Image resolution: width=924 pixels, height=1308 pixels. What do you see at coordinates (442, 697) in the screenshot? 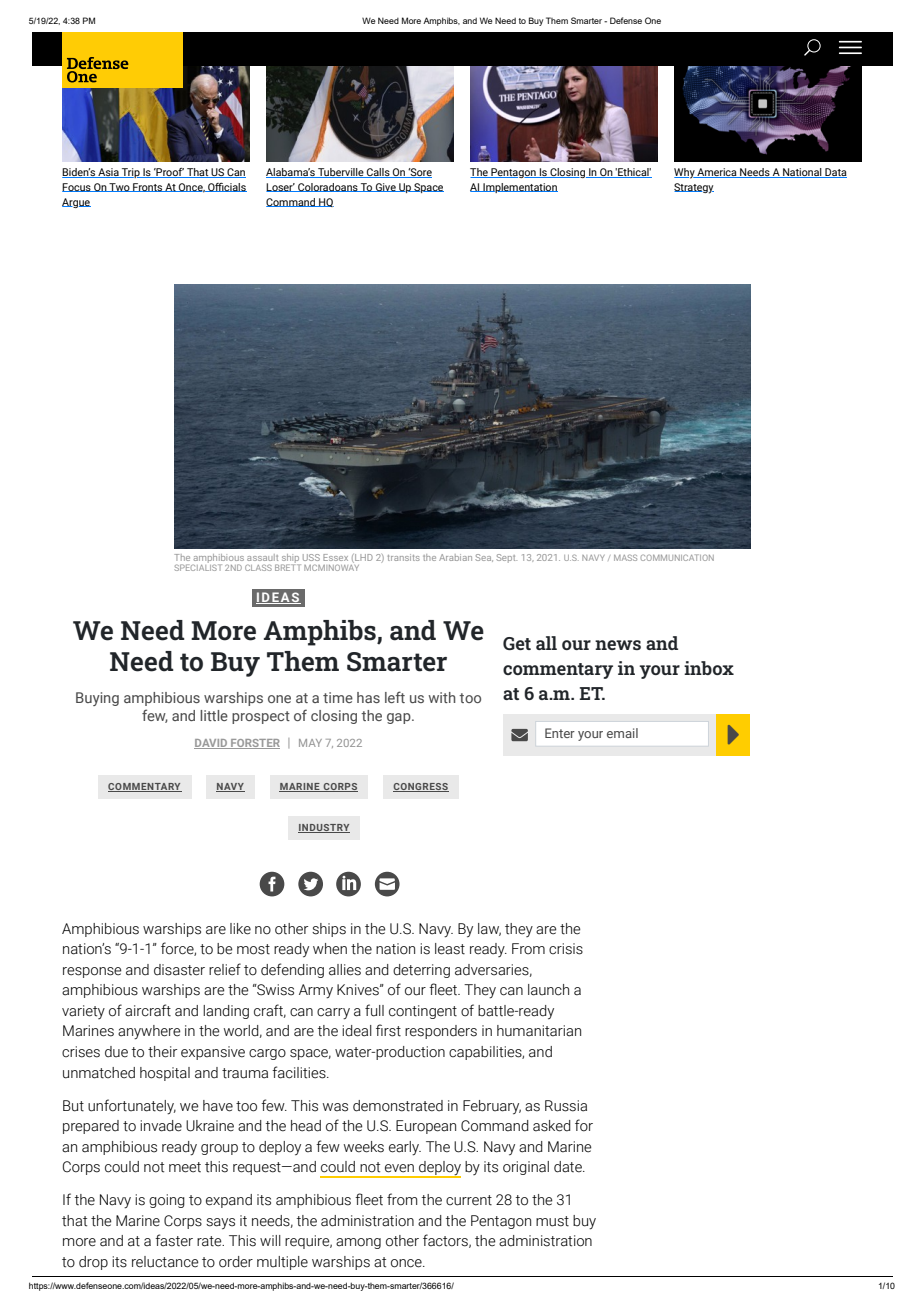
I see `with` at bounding box center [442, 697].
